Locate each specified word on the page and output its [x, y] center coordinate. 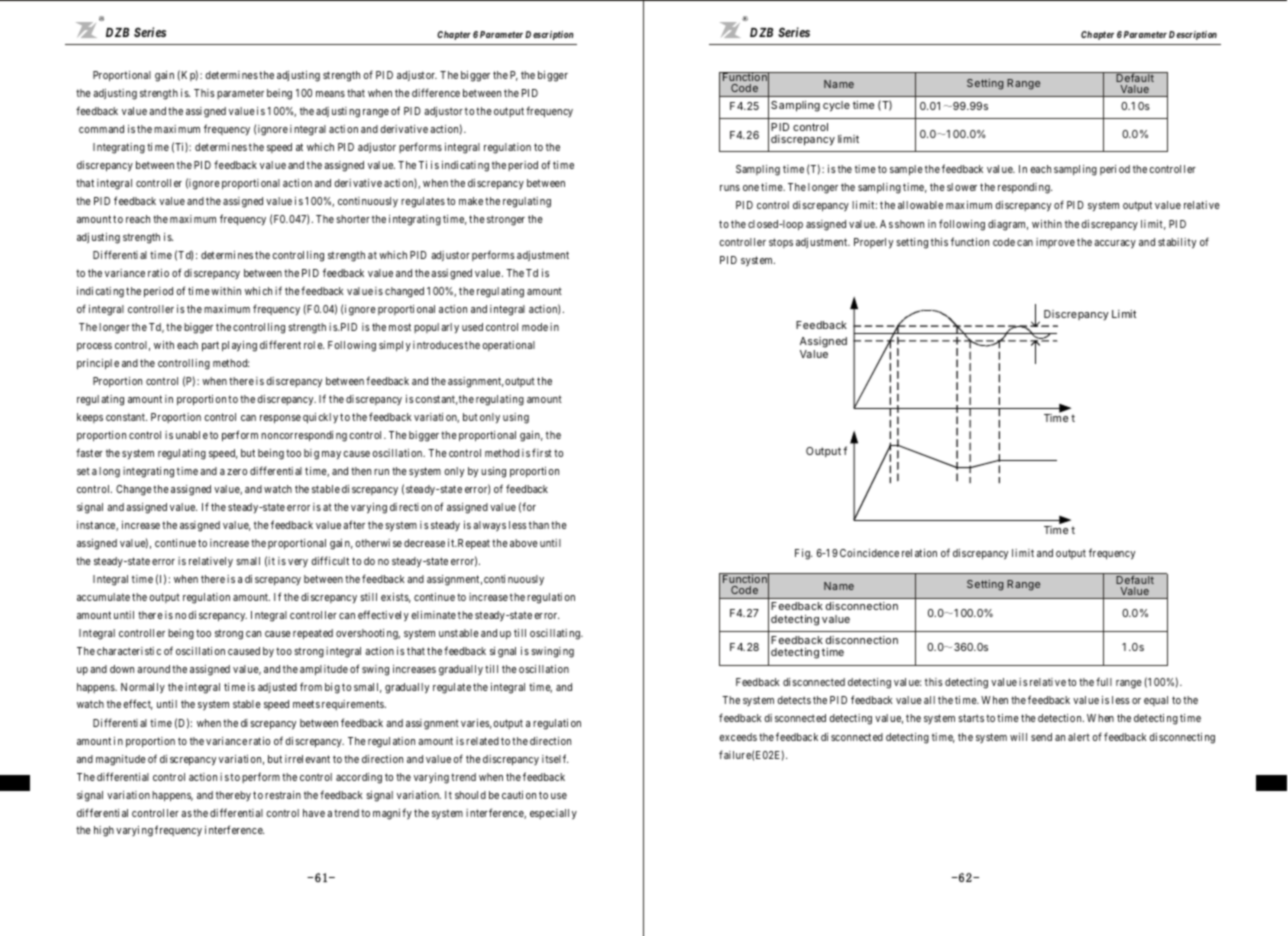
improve [1055, 243]
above [524, 543]
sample [906, 170]
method [231, 363]
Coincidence [869, 553]
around [153, 669]
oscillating [556, 634]
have [314, 813]
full [1104, 681]
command [101, 129]
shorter [353, 219]
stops [781, 243]
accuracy [1115, 244]
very [298, 563]
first [542, 452]
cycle [836, 106]
